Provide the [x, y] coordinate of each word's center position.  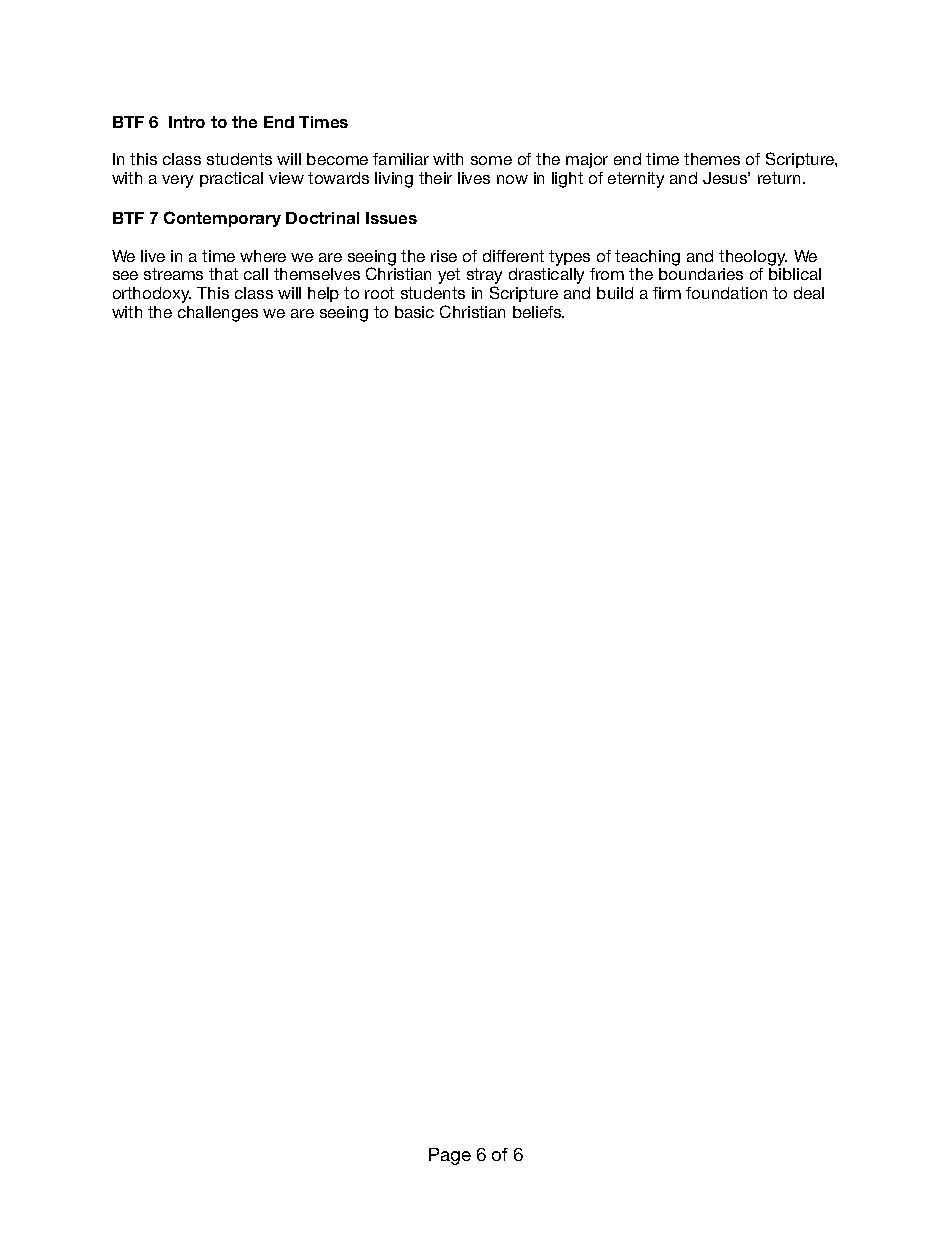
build [615, 293]
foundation [726, 293]
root [379, 293]
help [323, 294]
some [491, 160]
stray [484, 277]
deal [809, 293]
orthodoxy [152, 295]
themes [712, 159]
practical [231, 179]
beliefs [538, 312]
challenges [218, 314]
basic [414, 312]
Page [450, 1156]
